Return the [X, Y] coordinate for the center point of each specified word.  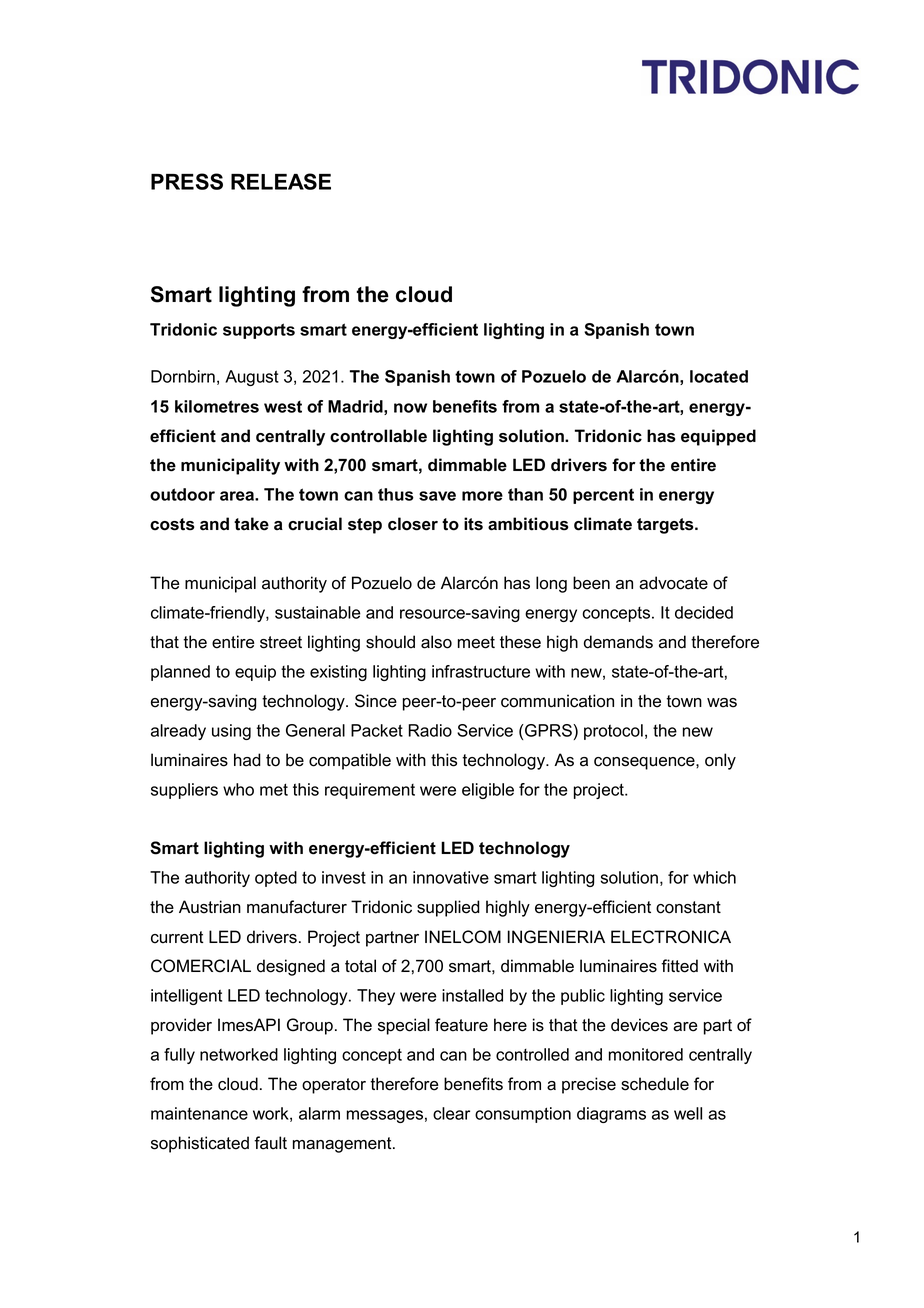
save [437, 496]
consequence [645, 763]
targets [666, 526]
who [238, 789]
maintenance [199, 1113]
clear [451, 1113]
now [410, 408]
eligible [488, 791]
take [251, 524]
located [719, 376]
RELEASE [281, 181]
